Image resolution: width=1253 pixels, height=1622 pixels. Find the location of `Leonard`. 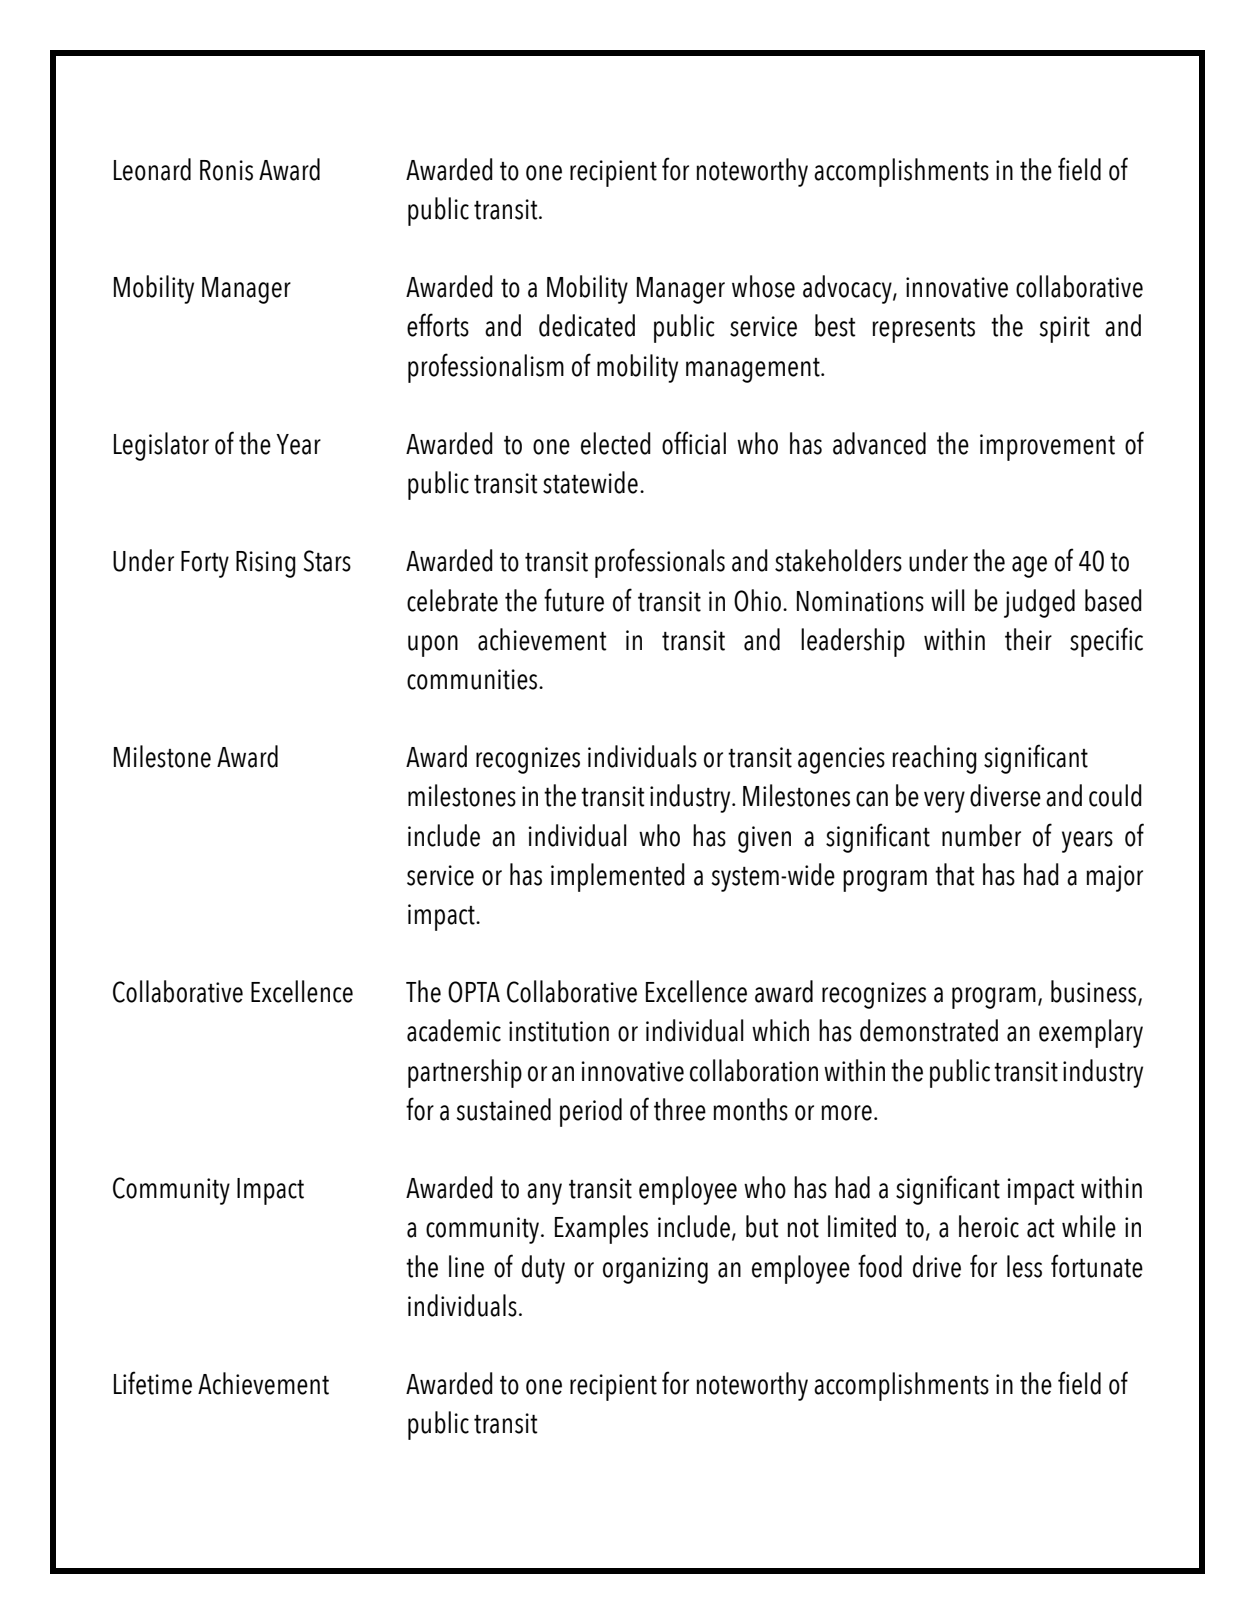

Leonard is located at coordinates (152, 169).
